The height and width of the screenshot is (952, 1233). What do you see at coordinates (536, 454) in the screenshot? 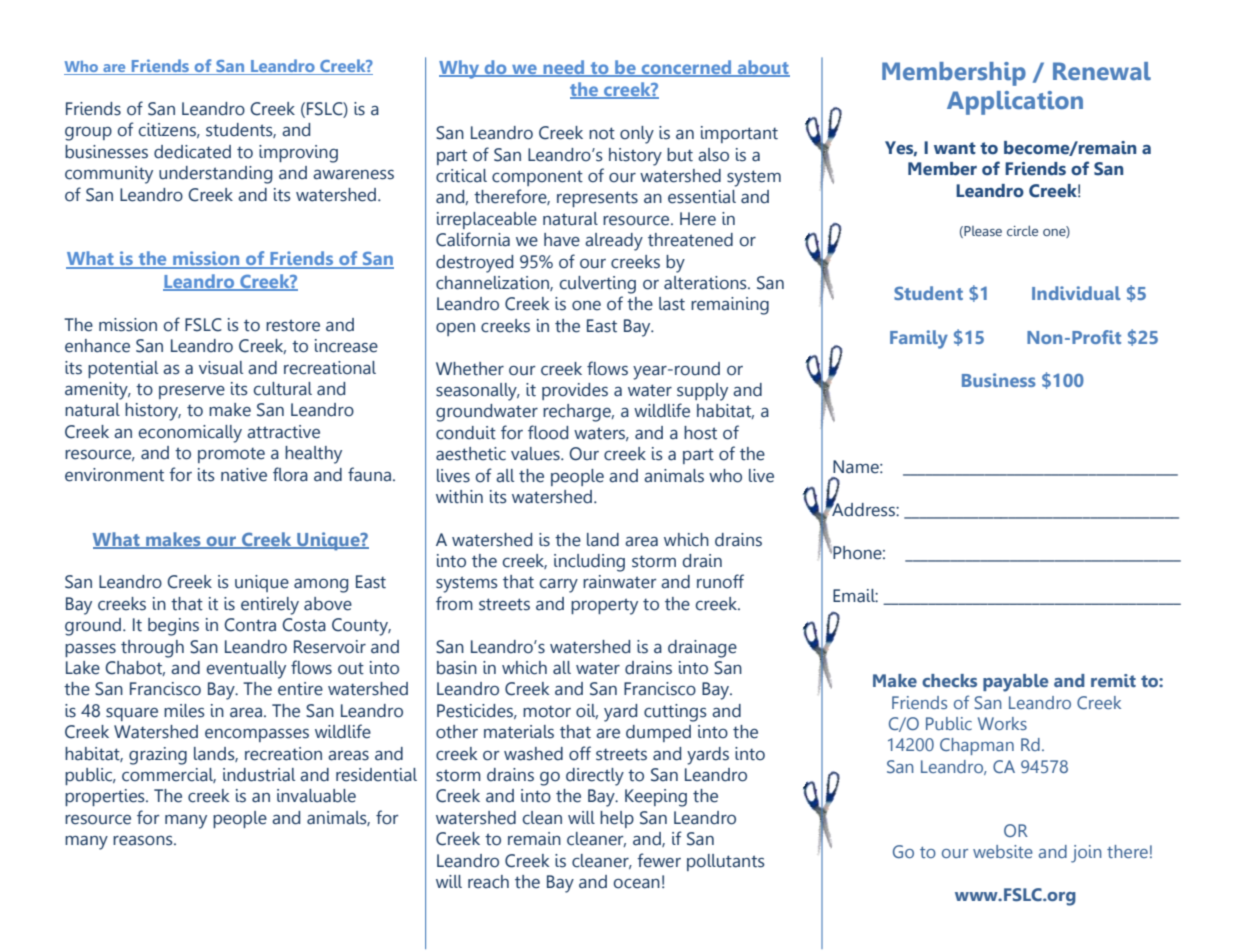
I see `values` at bounding box center [536, 454].
